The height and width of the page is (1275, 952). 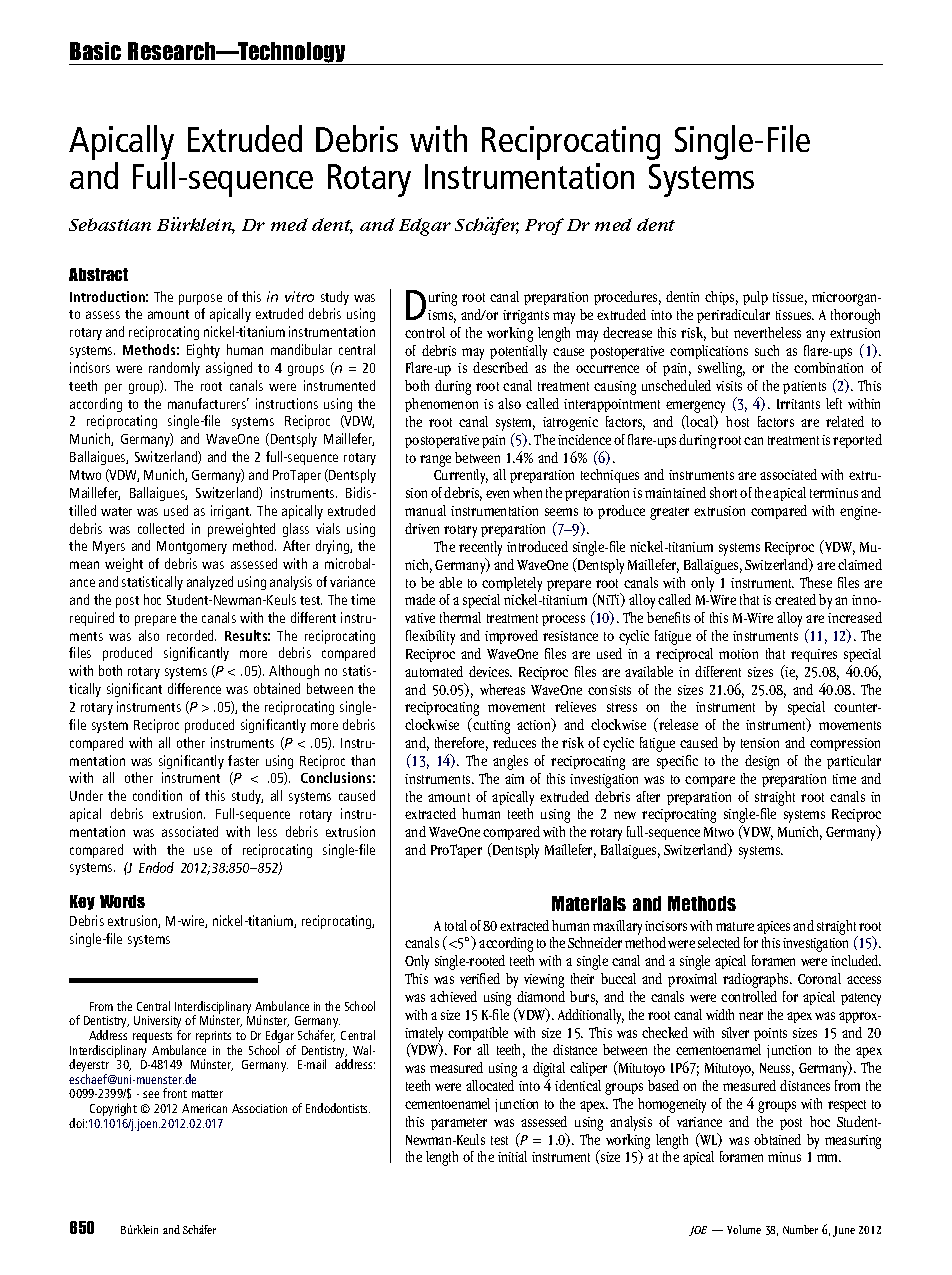 What do you see at coordinates (744, 1229) in the page?
I see `Volume` at bounding box center [744, 1229].
